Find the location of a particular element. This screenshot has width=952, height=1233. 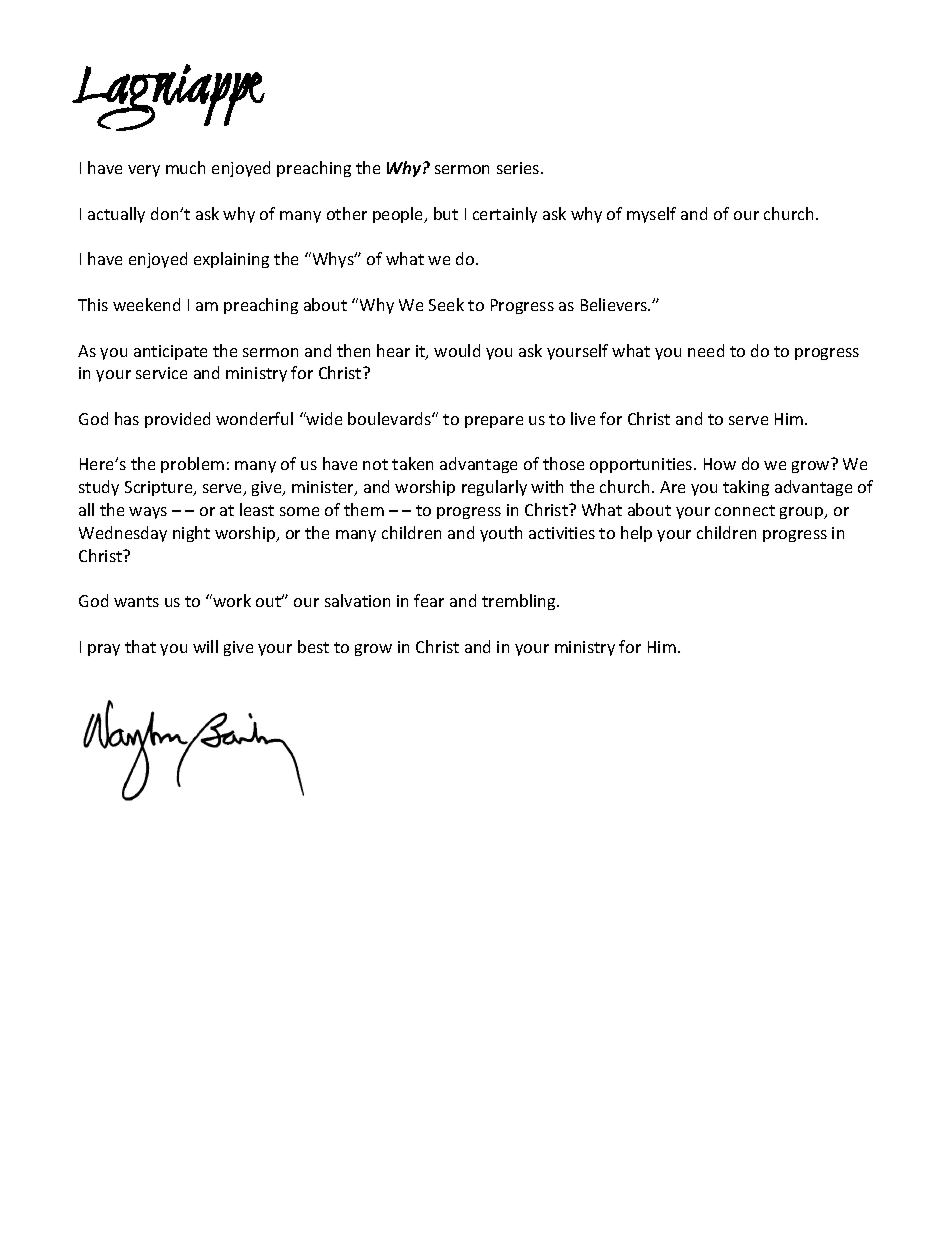

series is located at coordinates (519, 168).
